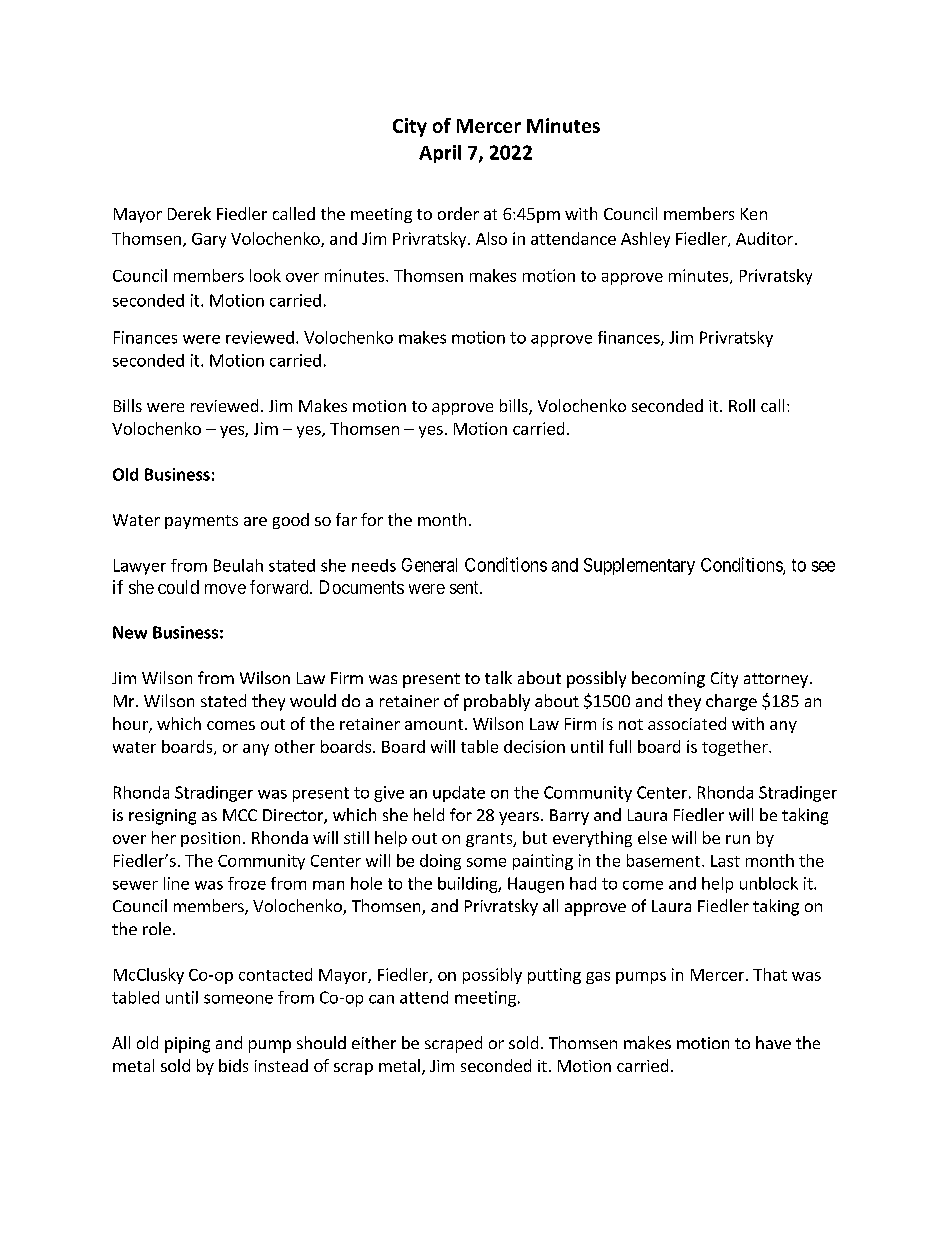 Image resolution: width=952 pixels, height=1233 pixels. Describe the element at coordinates (738, 839) in the screenshot. I see `run` at that location.
